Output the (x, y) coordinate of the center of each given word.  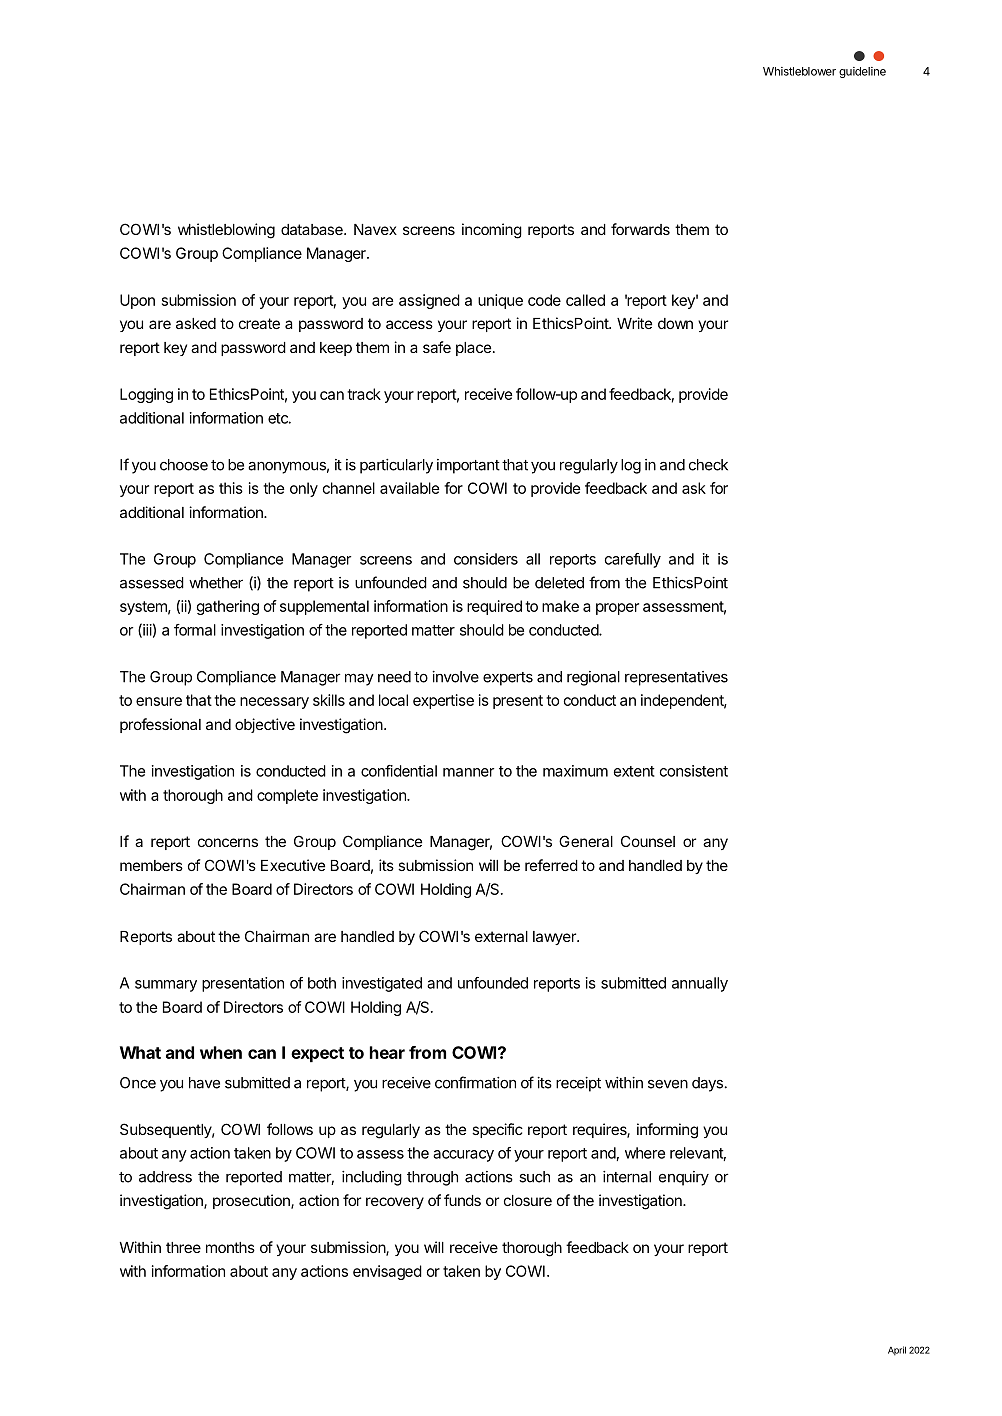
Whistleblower (799, 71)
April (897, 1351)
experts (508, 679)
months (230, 1247)
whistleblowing (226, 231)
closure (528, 1200)
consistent (694, 771)
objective (265, 725)
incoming (492, 231)
